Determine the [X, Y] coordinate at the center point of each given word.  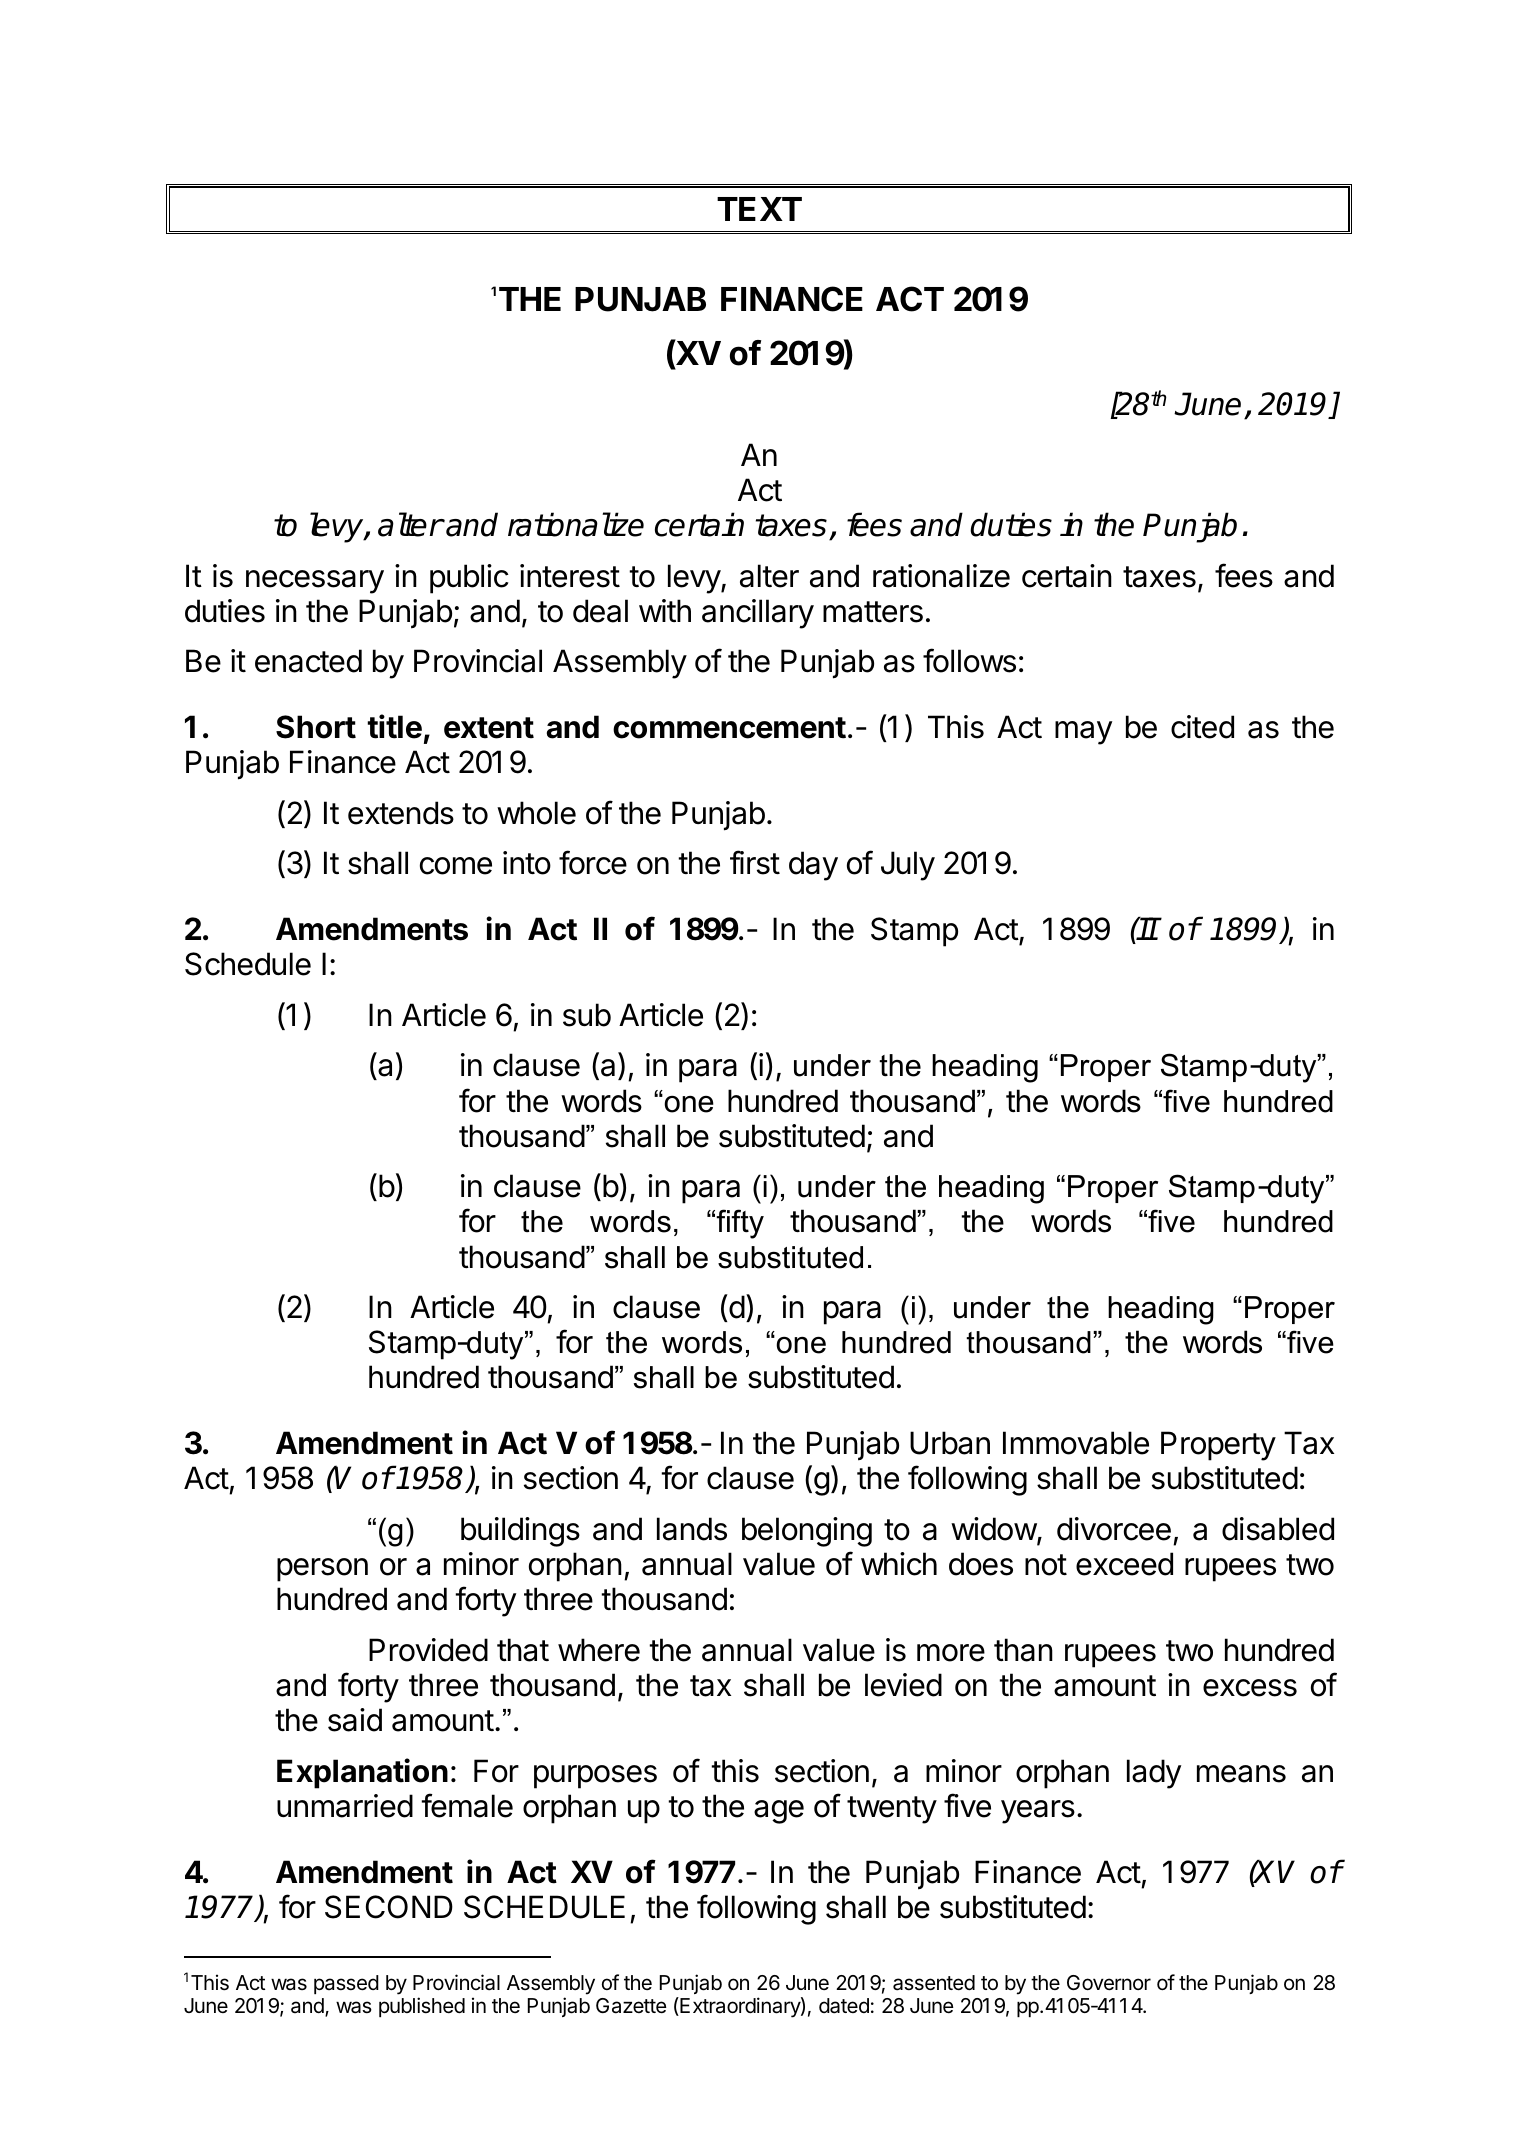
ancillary [758, 614]
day [813, 866]
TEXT [759, 209]
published [422, 2007]
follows [969, 660]
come [456, 866]
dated [844, 2006]
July [908, 866]
